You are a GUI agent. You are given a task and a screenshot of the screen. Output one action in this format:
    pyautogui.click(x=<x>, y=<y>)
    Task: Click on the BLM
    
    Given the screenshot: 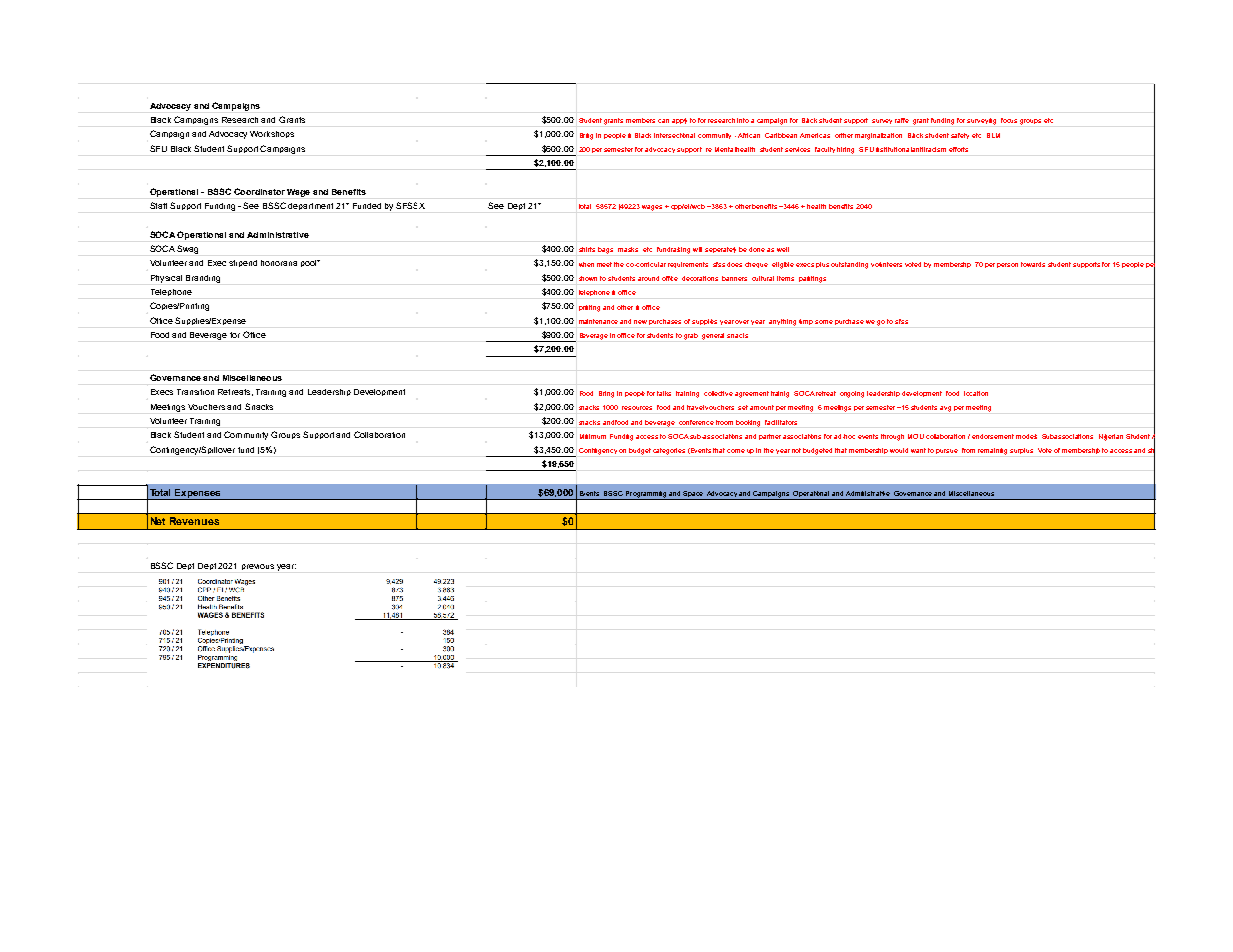 What is the action you would take?
    pyautogui.click(x=993, y=135)
